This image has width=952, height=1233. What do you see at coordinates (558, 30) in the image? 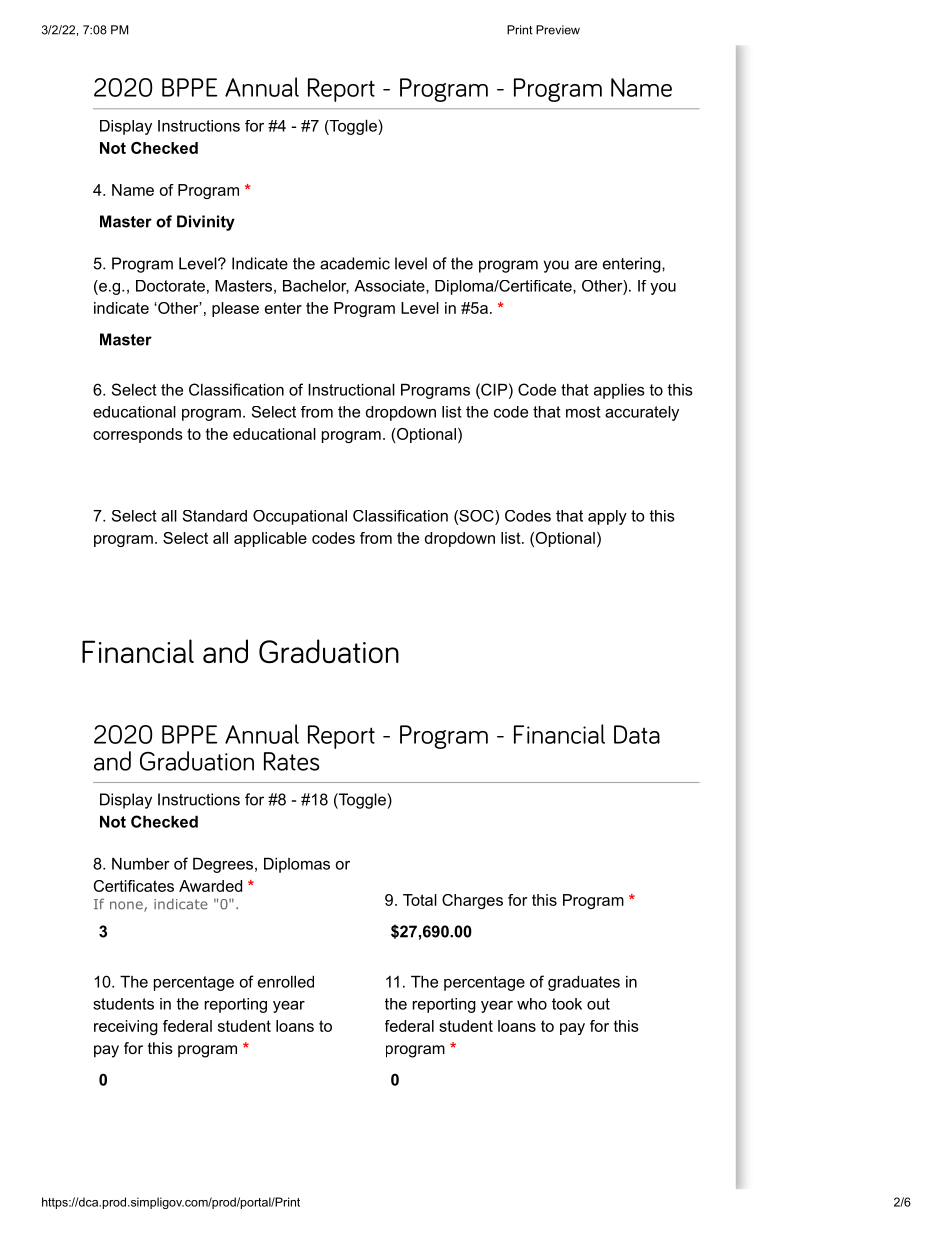
I see `Preview` at bounding box center [558, 30].
